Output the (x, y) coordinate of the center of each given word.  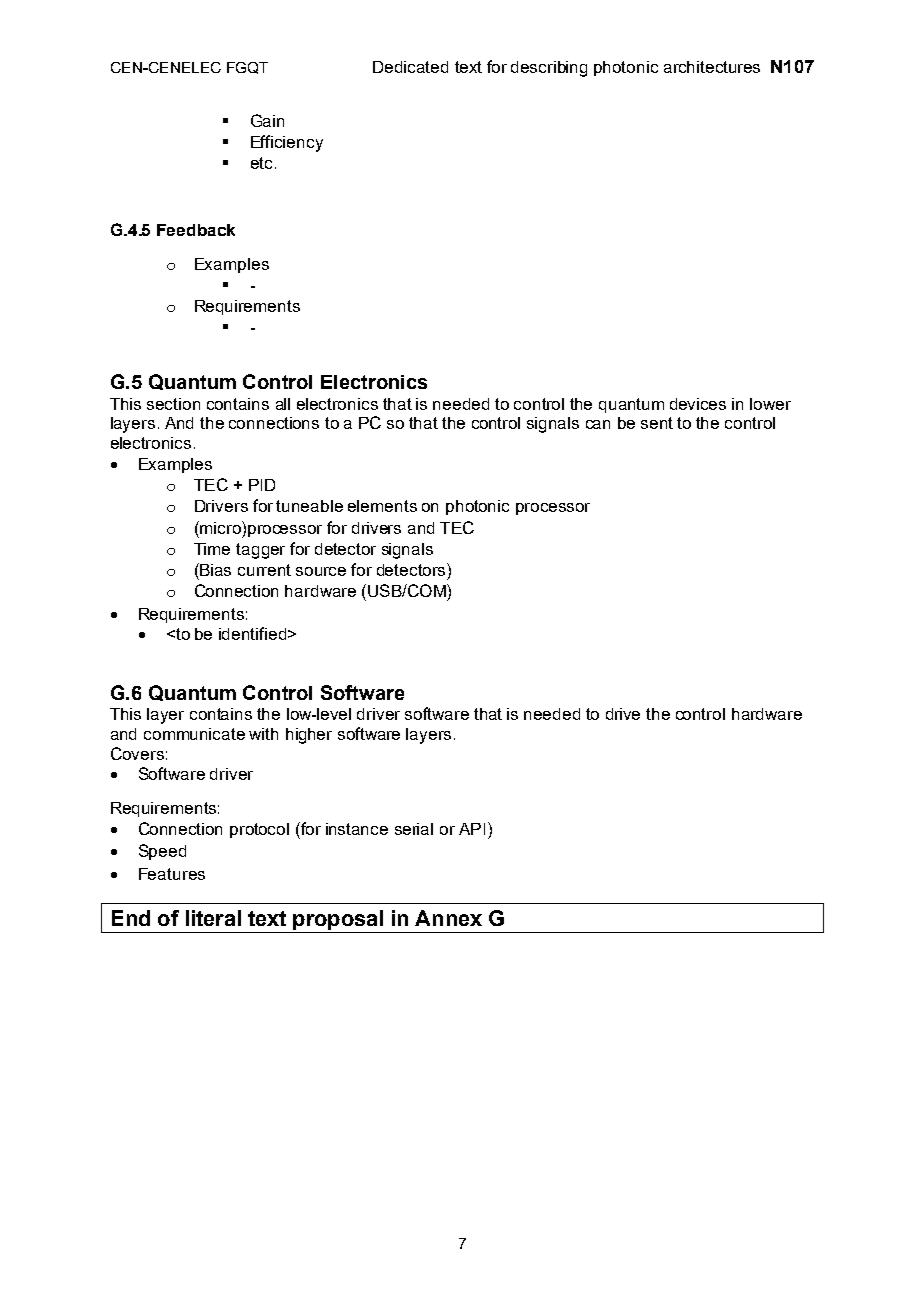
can (598, 424)
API (472, 829)
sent (657, 423)
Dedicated (410, 67)
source (321, 571)
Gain (267, 120)
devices (698, 404)
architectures (712, 67)
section (173, 404)
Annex (448, 918)
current (264, 570)
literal (213, 918)
